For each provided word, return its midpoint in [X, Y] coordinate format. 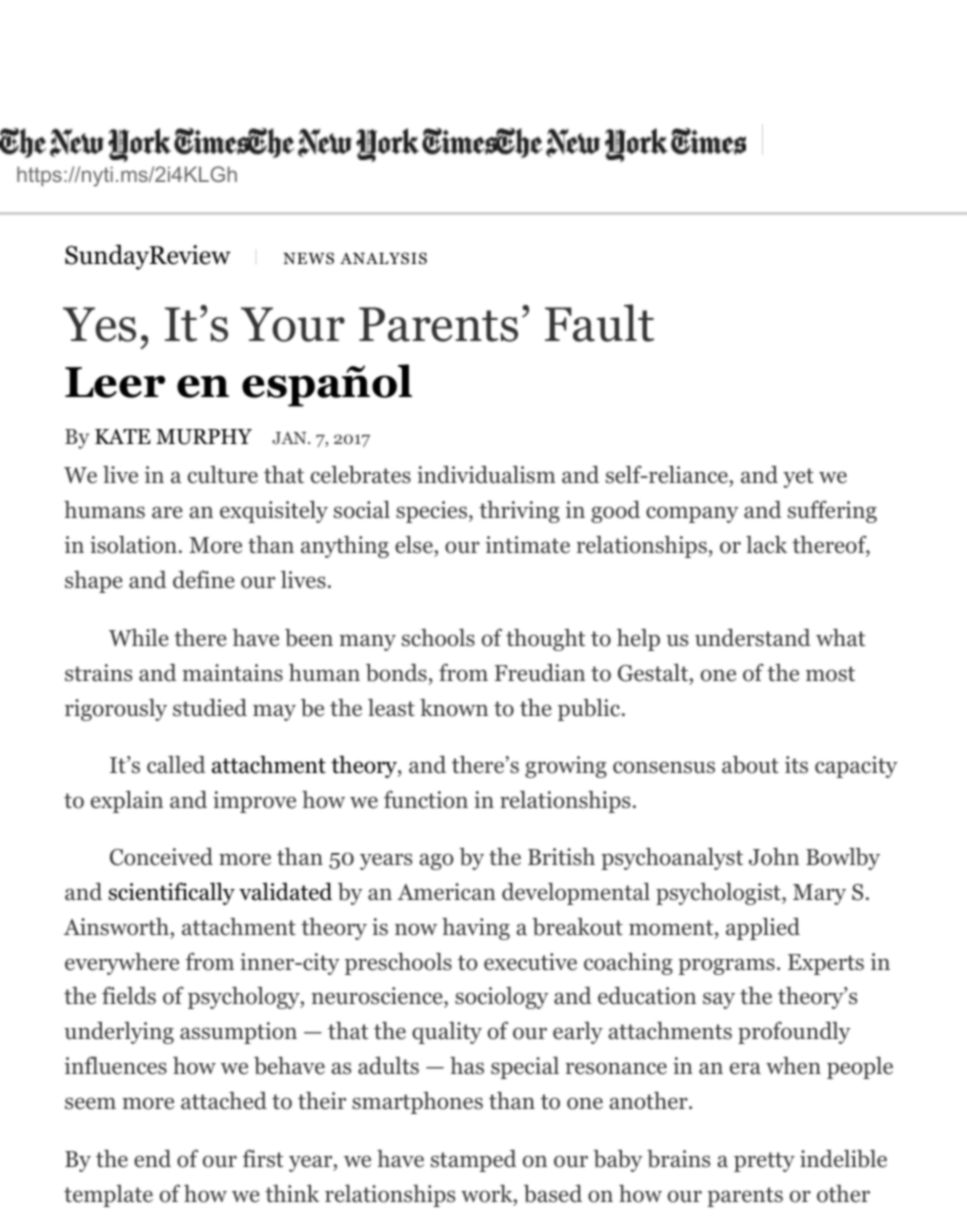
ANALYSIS [383, 258]
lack [766, 545]
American [446, 892]
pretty [764, 1162]
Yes [99, 324]
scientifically [172, 893]
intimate [528, 545]
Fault [599, 323]
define [204, 580]
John [774, 857]
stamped [474, 1161]
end [152, 1159]
